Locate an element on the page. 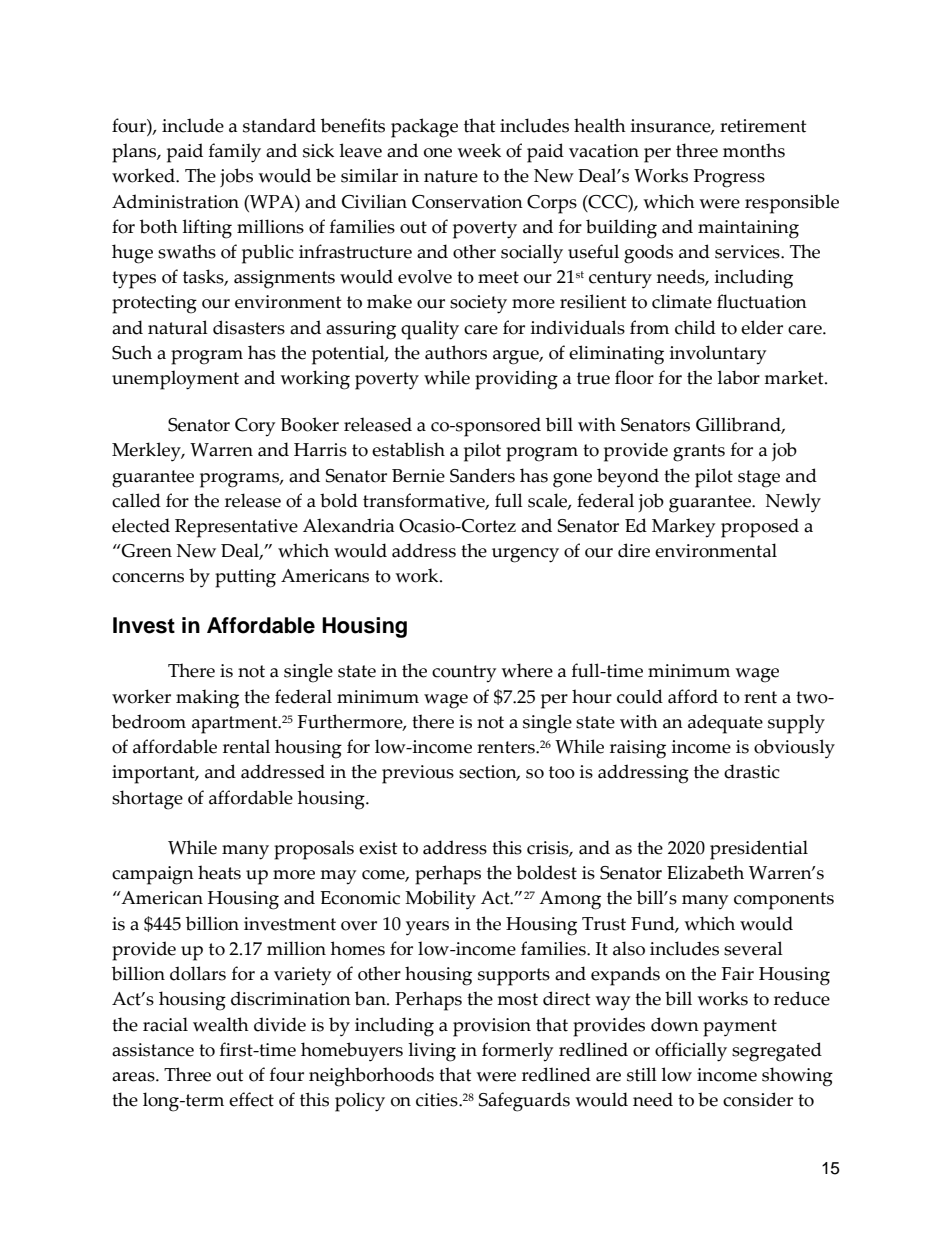 The height and width of the image is (1233, 952). Cory is located at coordinates (255, 427).
